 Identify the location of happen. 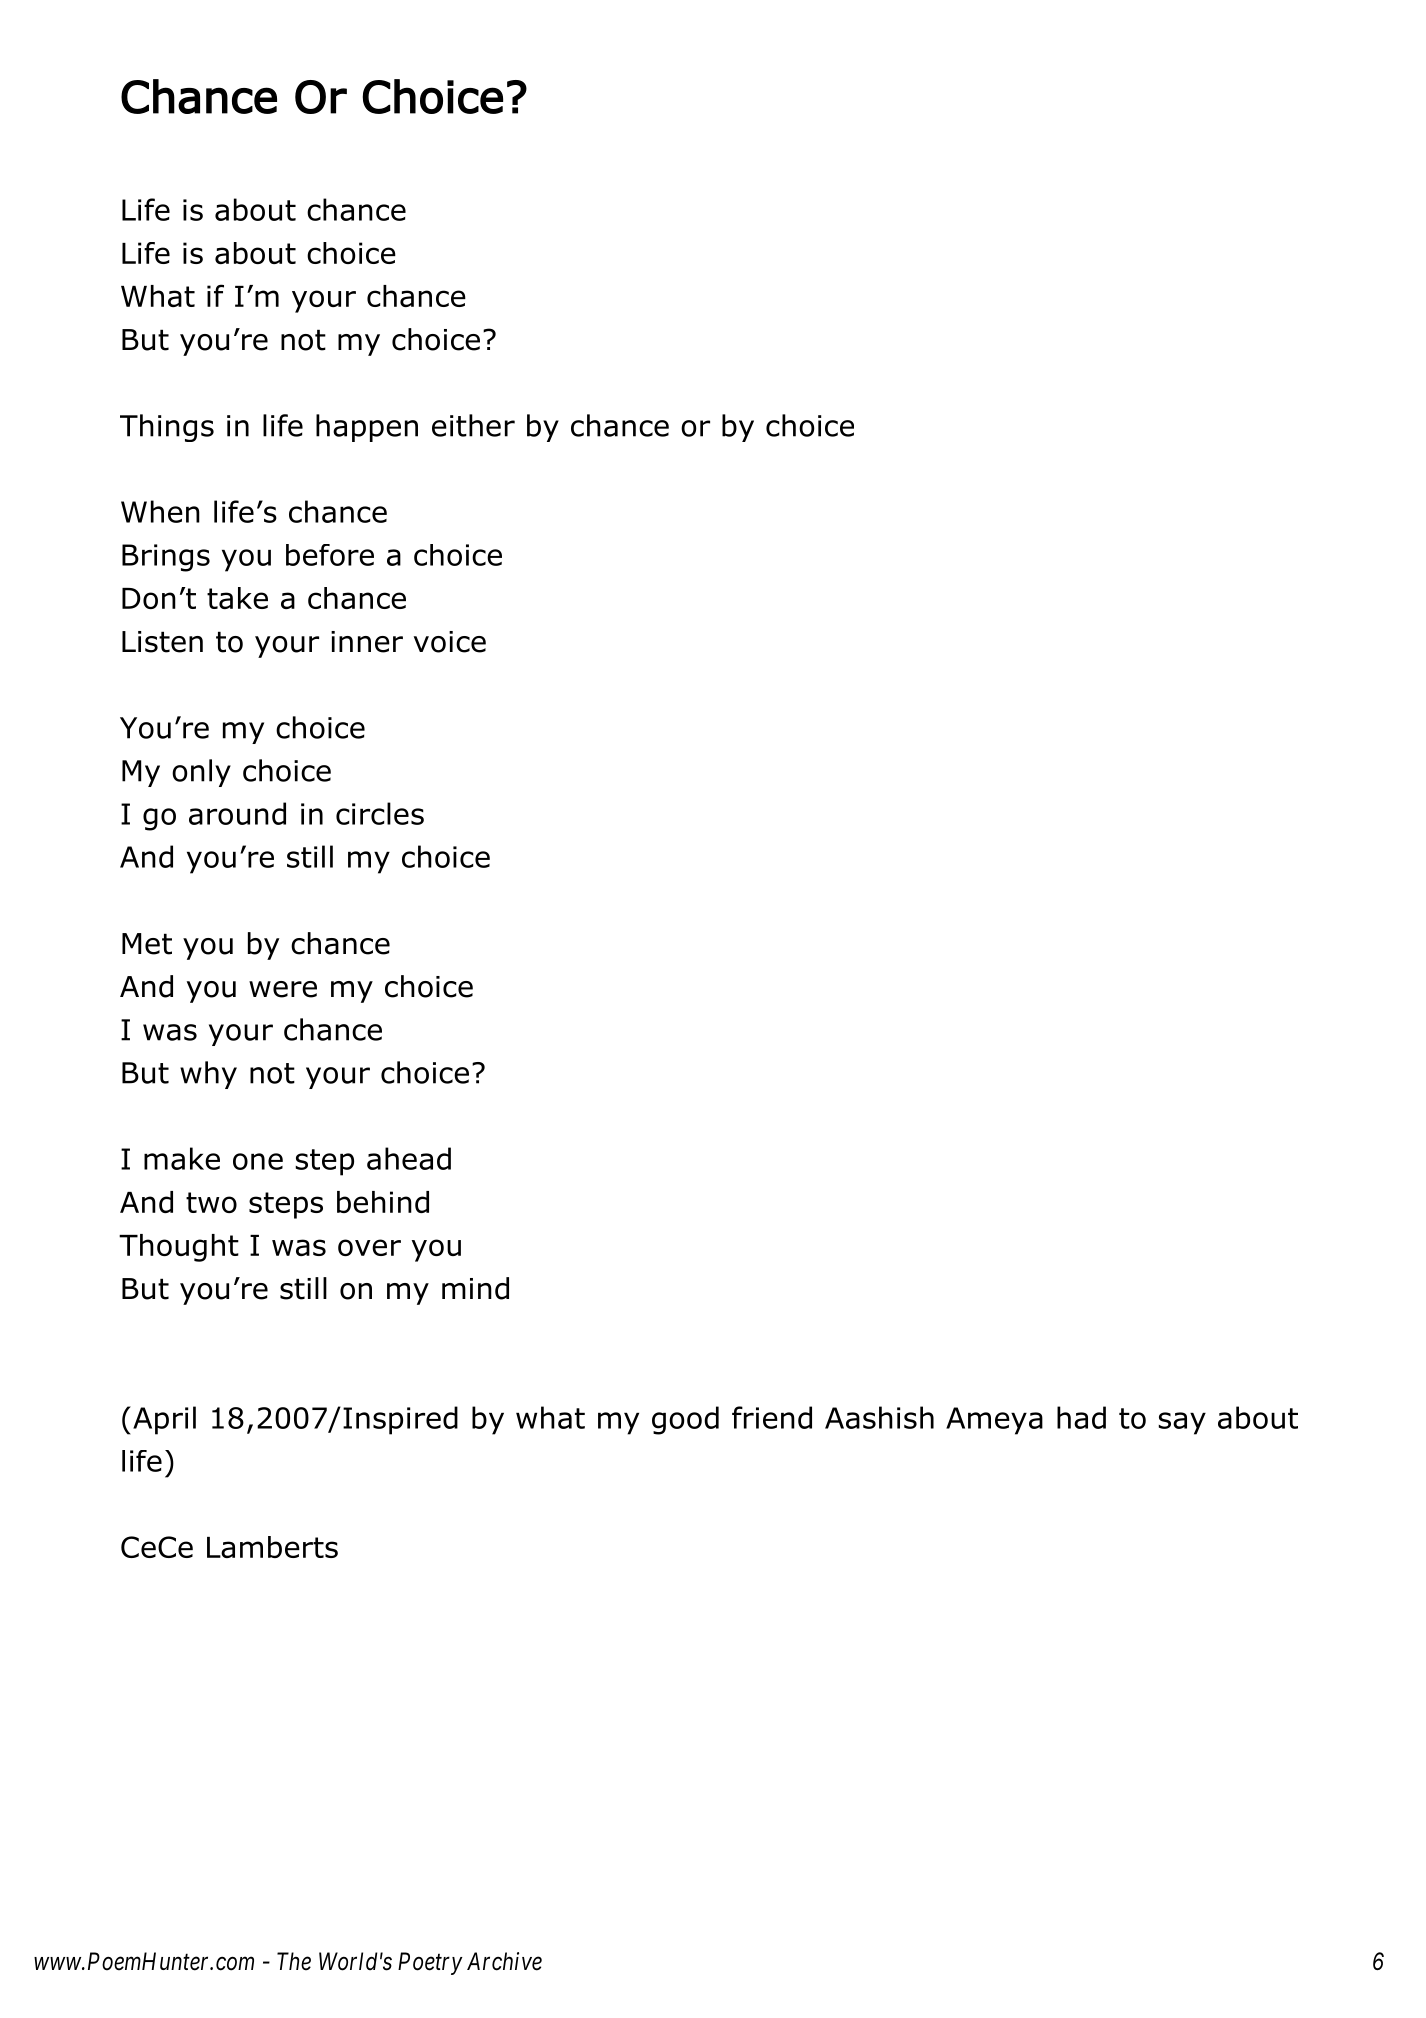
(367, 428).
